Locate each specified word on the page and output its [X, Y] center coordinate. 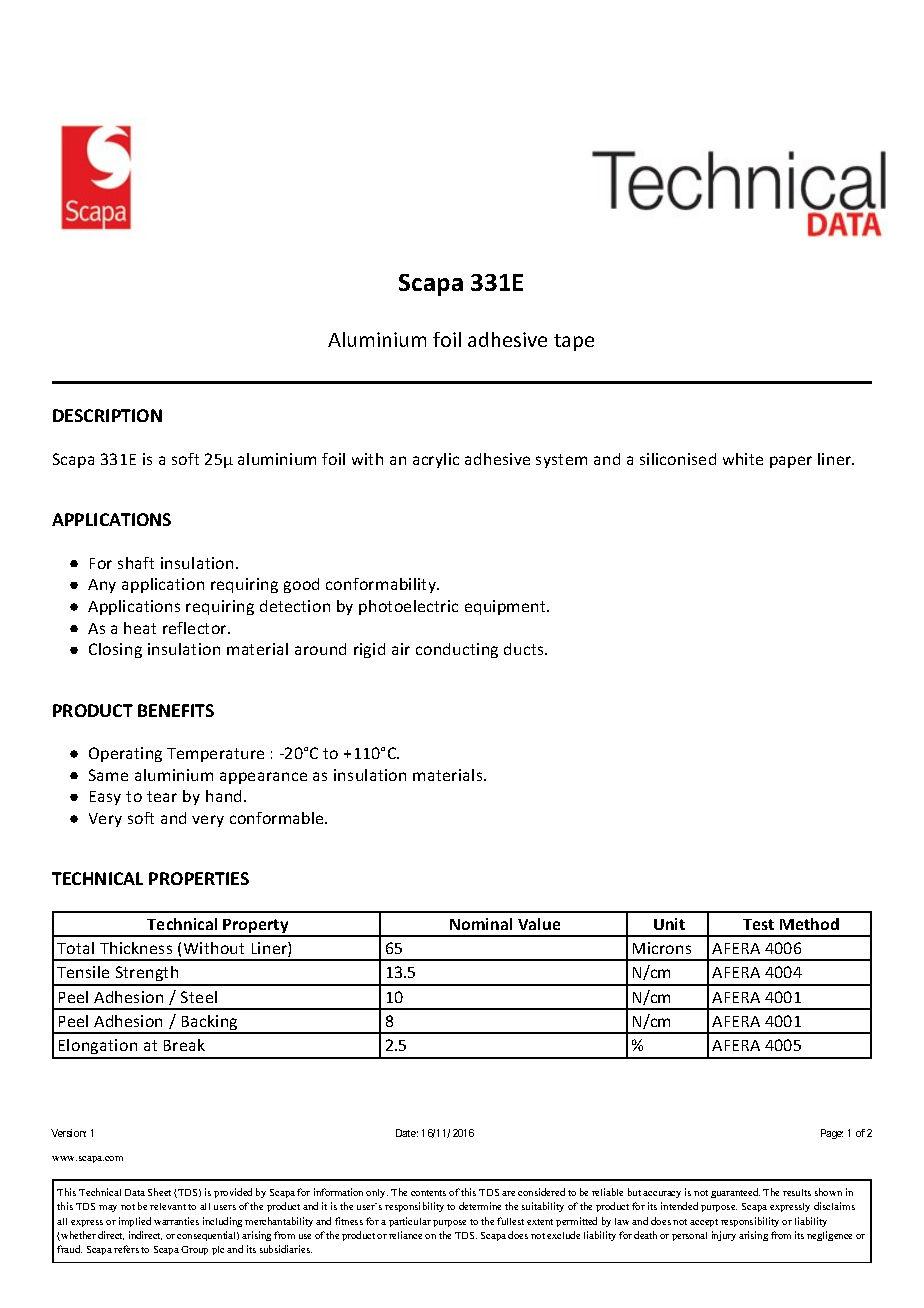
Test [758, 924]
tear [162, 796]
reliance [405, 1235]
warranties [176, 1221]
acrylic [436, 460]
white [743, 459]
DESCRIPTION [107, 415]
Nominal [481, 924]
